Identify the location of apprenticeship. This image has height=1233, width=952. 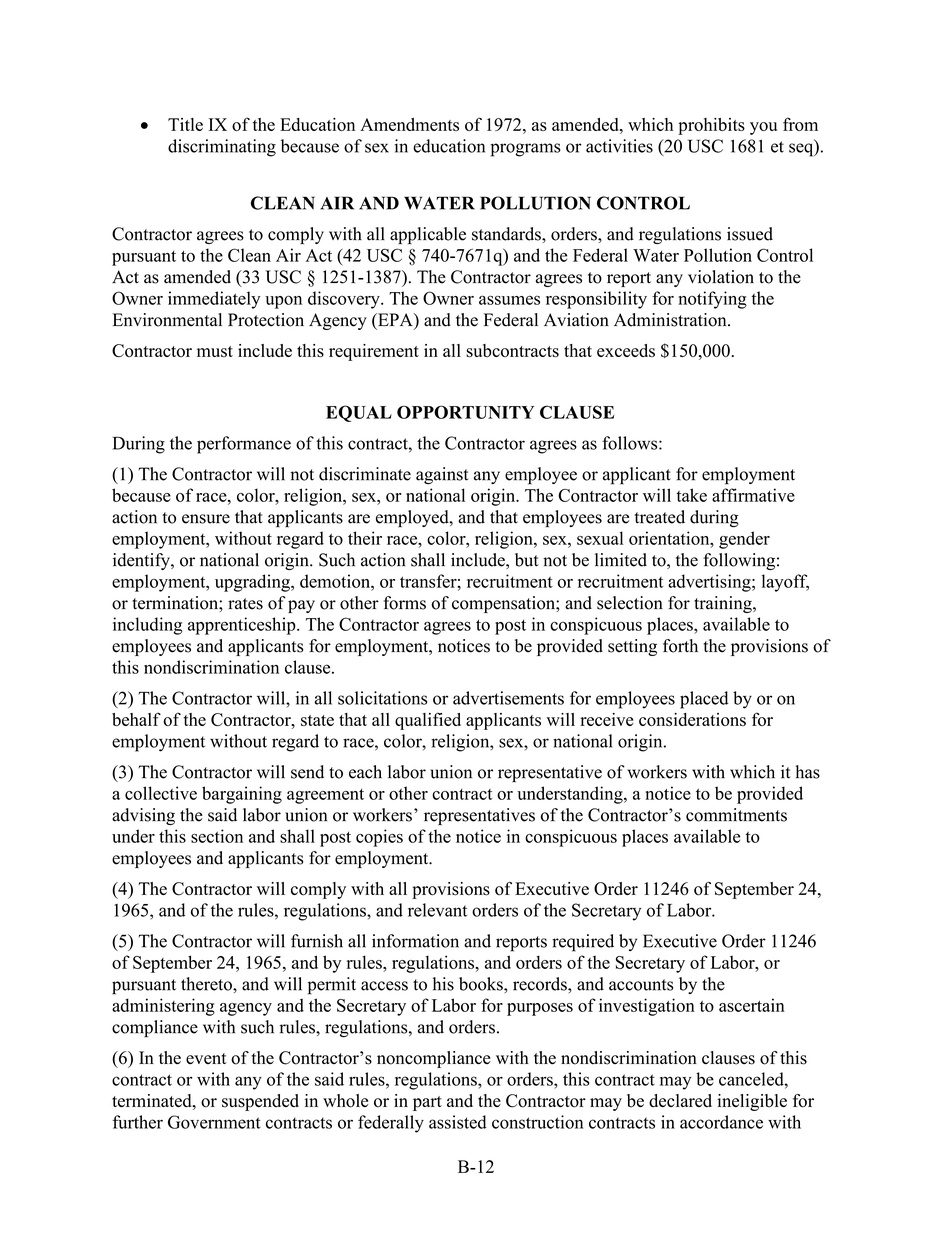
(243, 626).
